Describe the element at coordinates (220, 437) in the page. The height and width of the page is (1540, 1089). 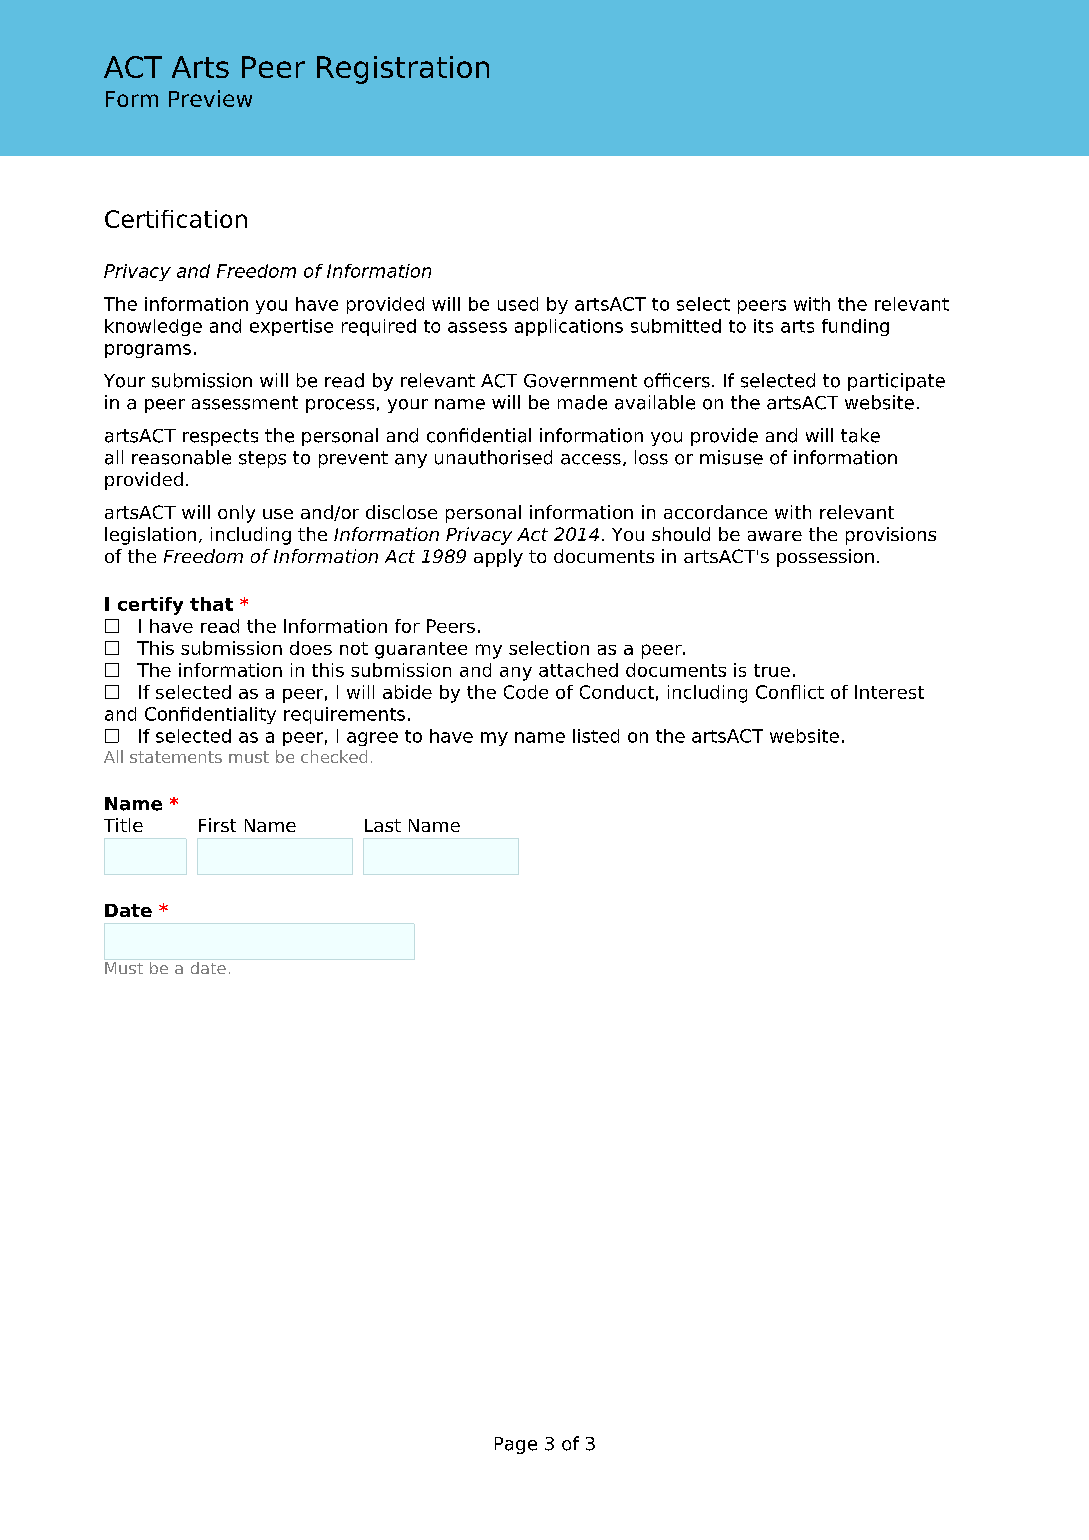
I see `respects` at that location.
